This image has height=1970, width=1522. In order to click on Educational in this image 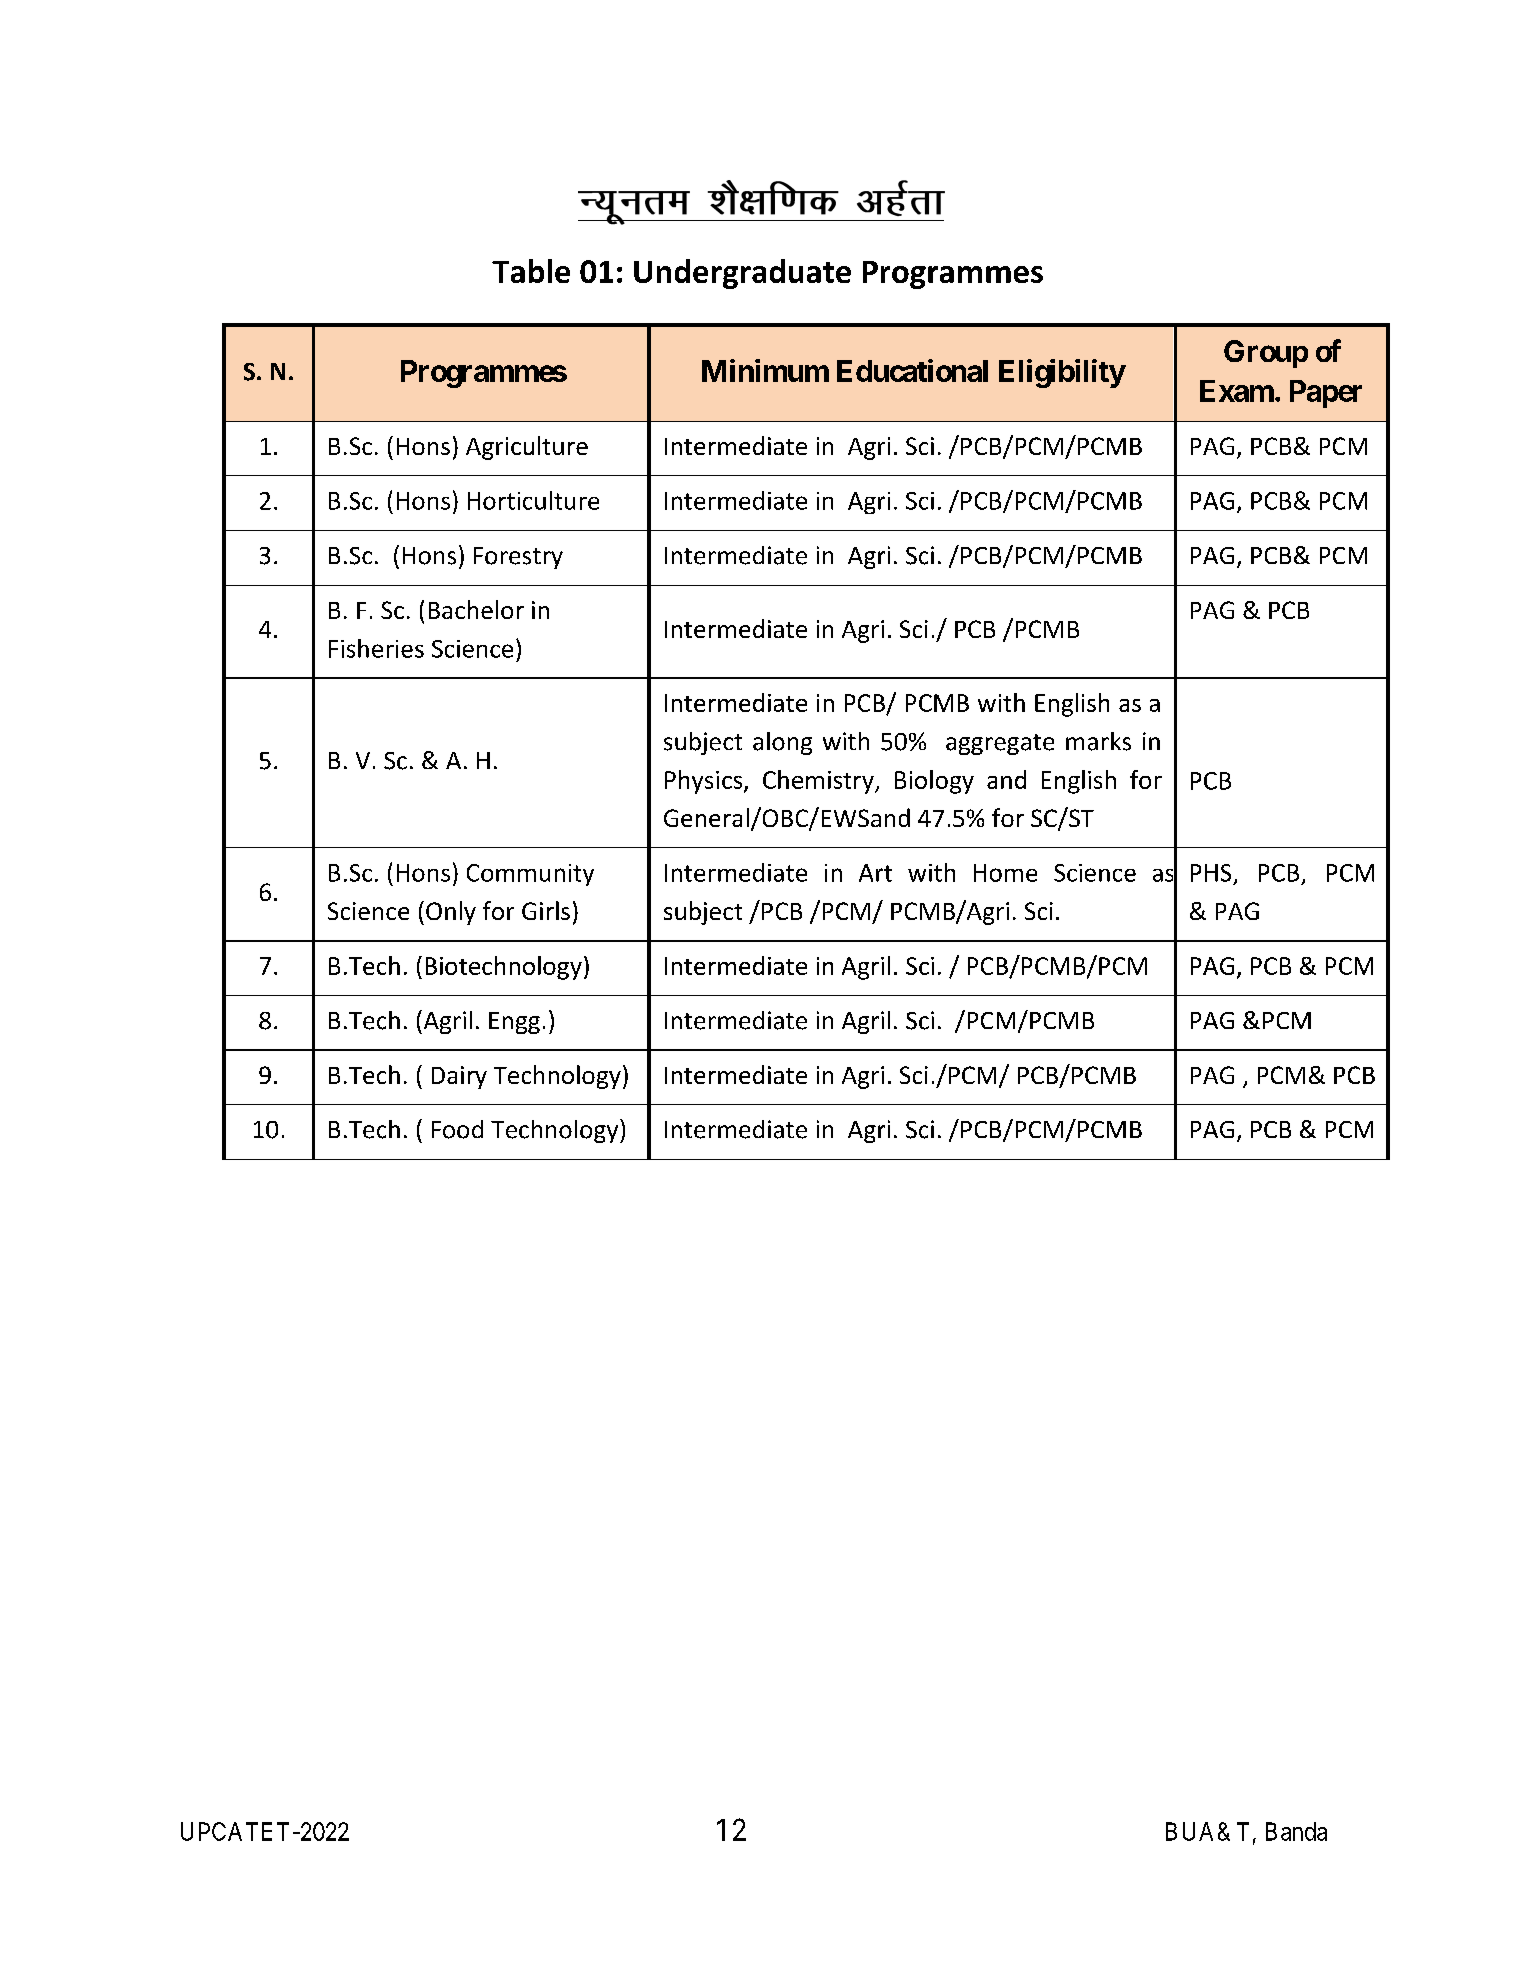, I will do `click(912, 370)`.
